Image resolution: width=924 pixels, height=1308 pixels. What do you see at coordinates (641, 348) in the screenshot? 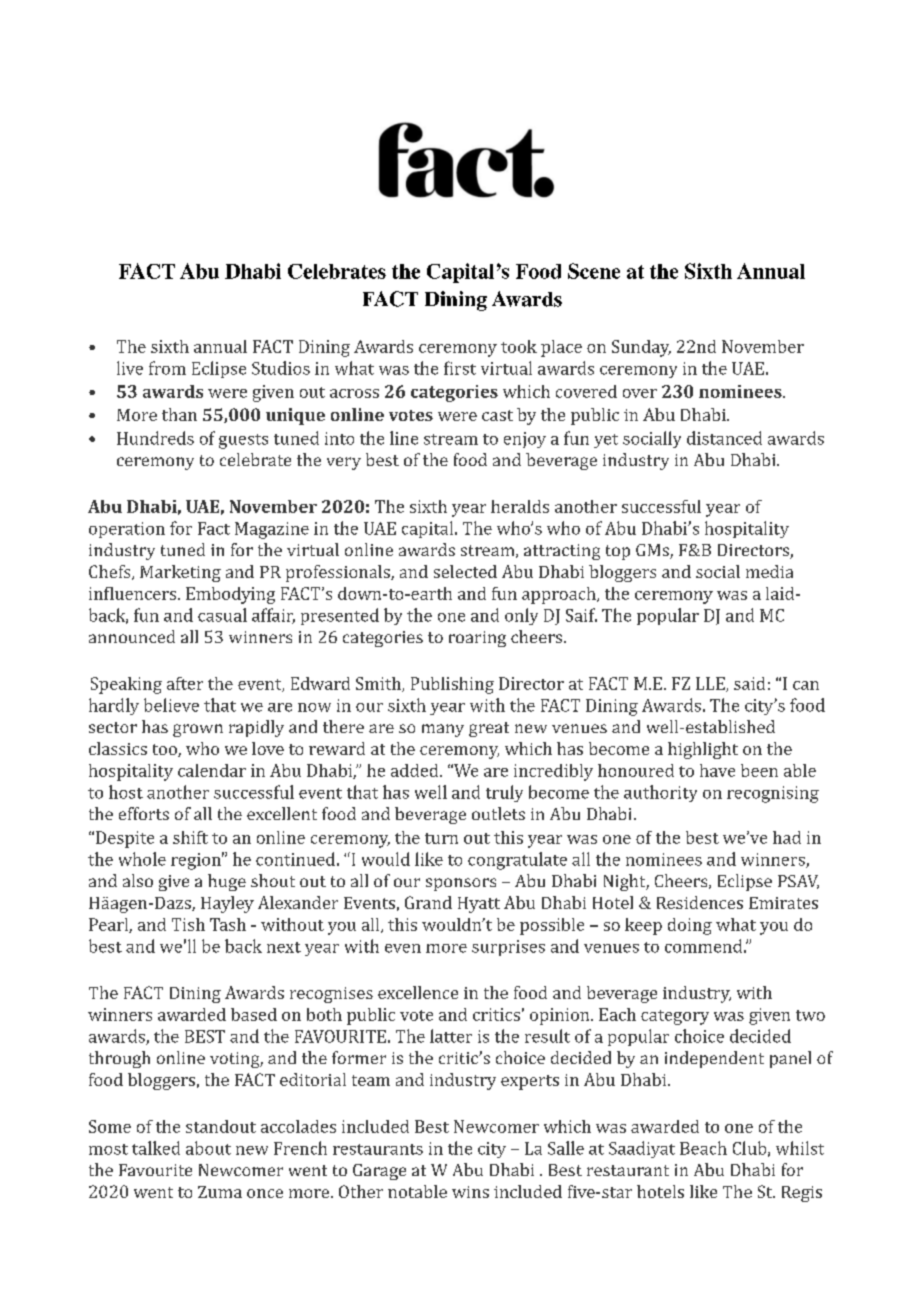
I see `Sunday` at bounding box center [641, 348].
